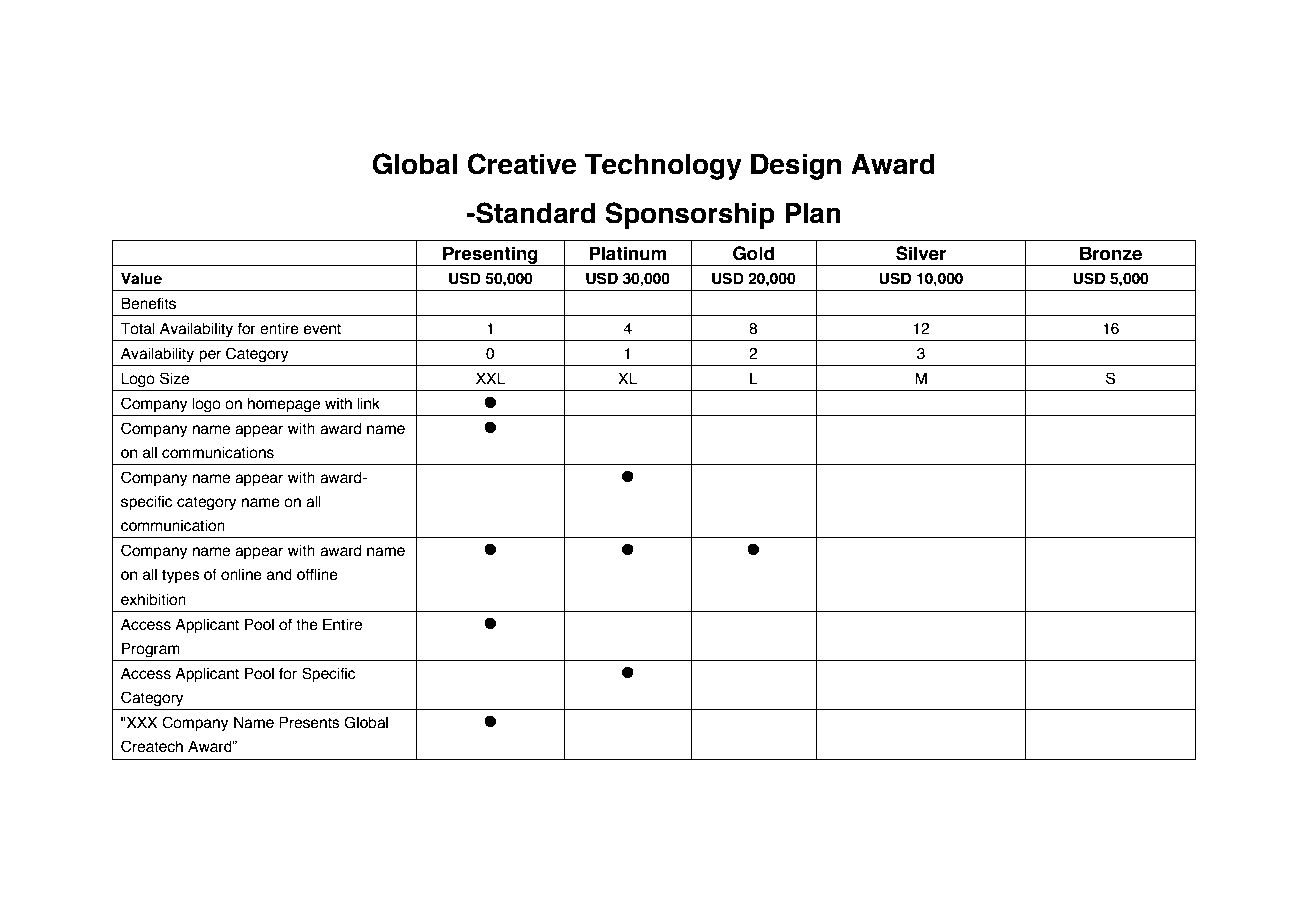 The width and height of the document is (1308, 924). Describe the element at coordinates (522, 164) in the document. I see `Creative` at that location.
